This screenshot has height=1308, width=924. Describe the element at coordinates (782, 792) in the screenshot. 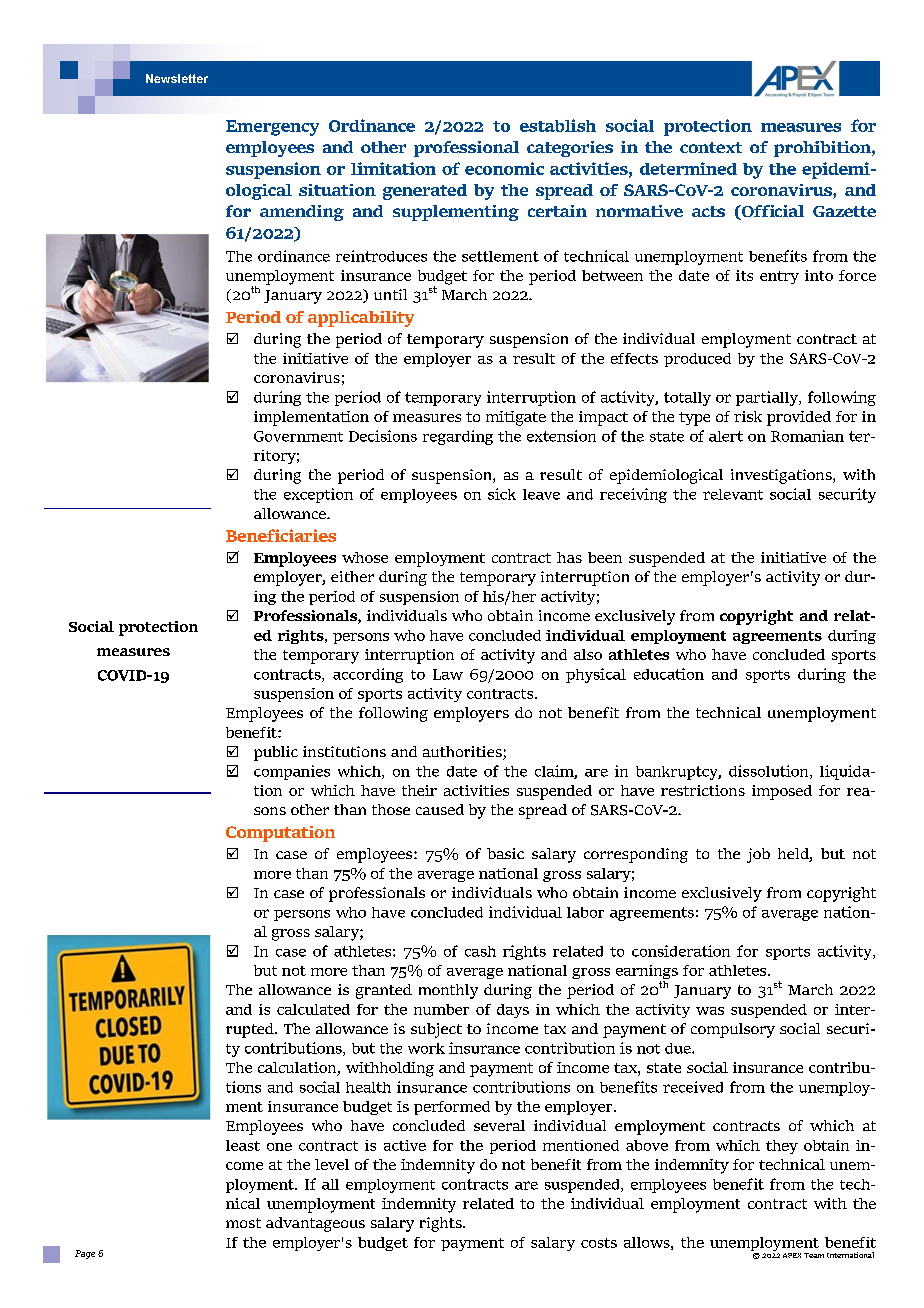

I see `imposed` at that location.
